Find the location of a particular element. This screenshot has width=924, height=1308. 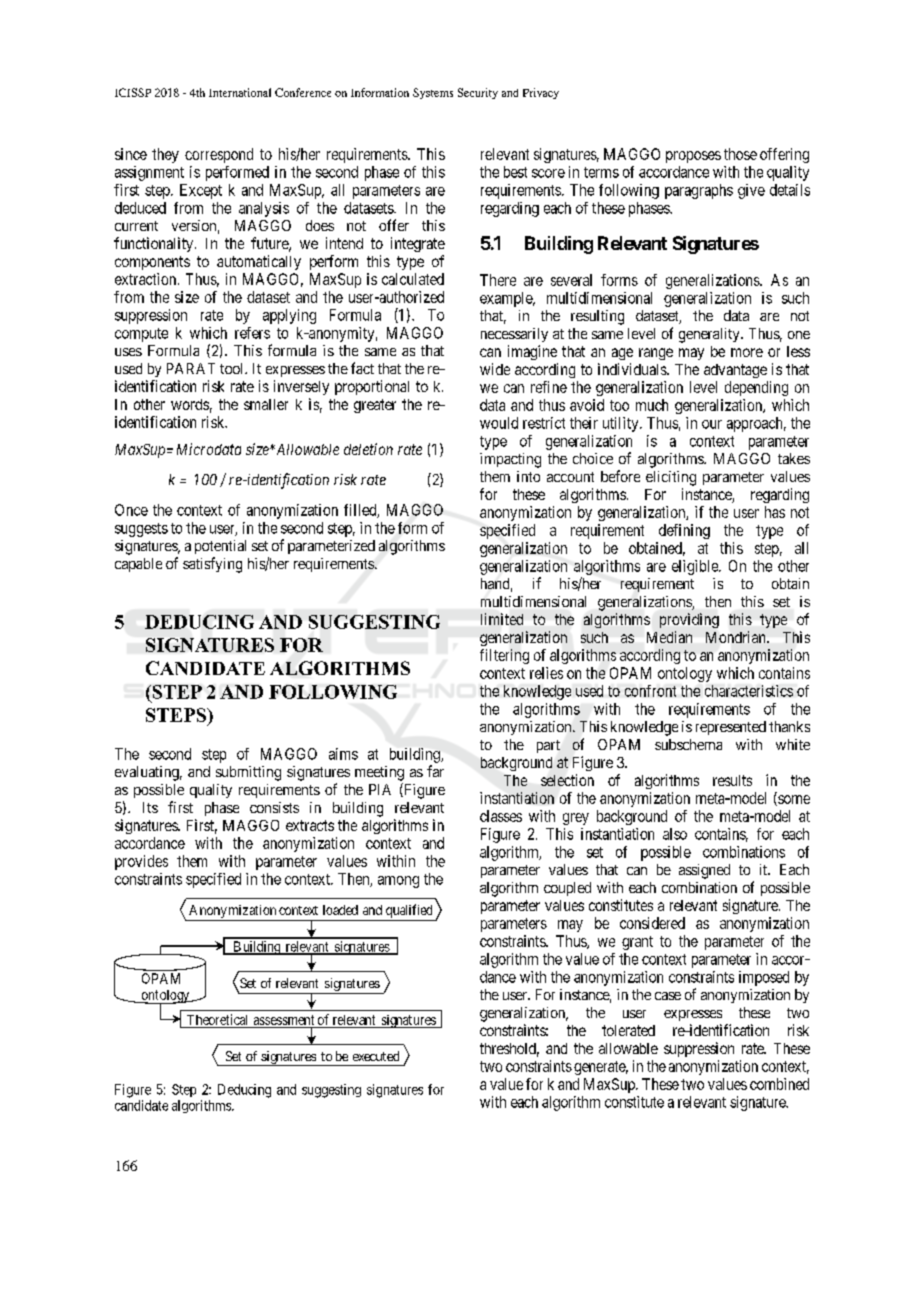

satisfying is located at coordinates (212, 565).
